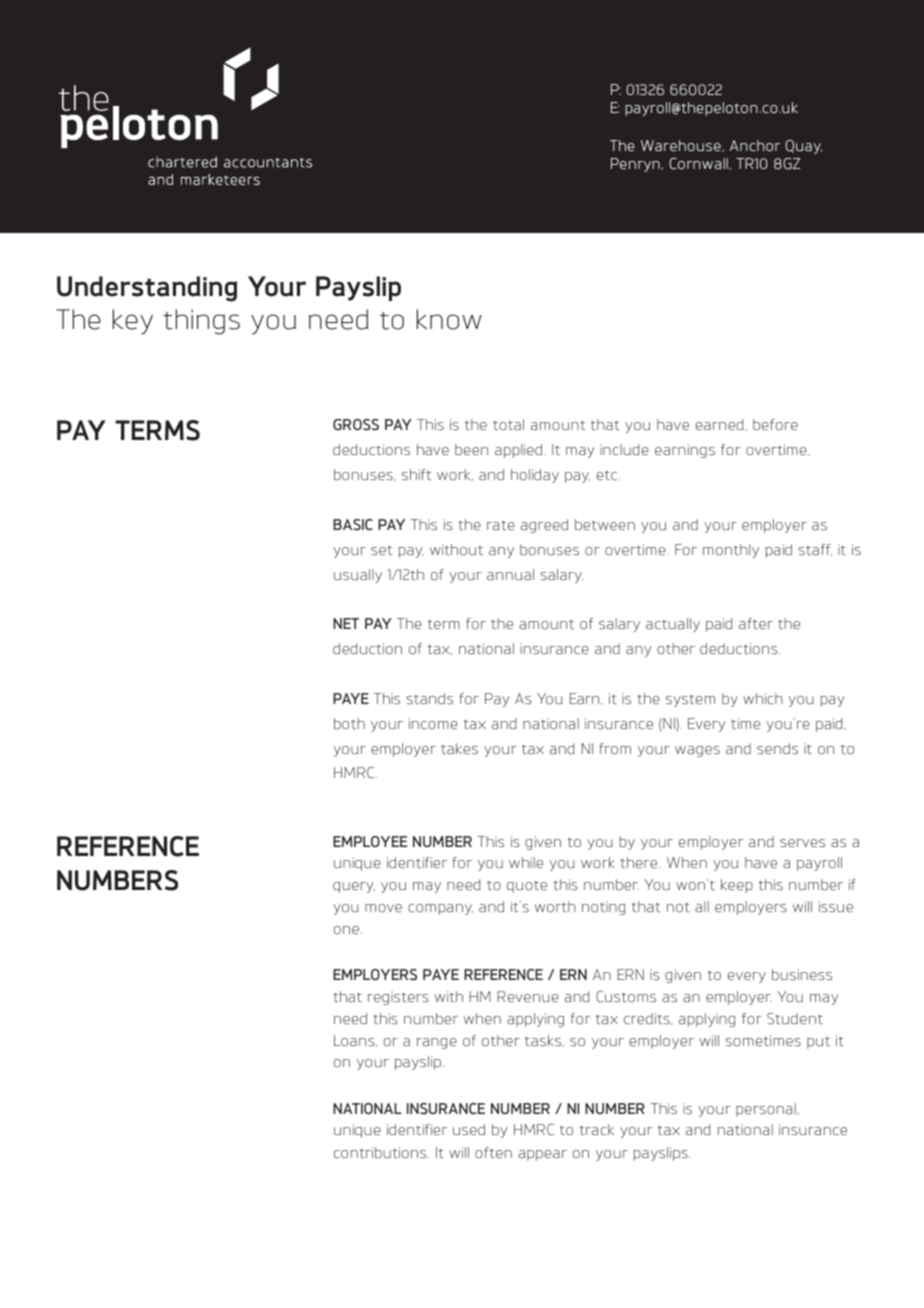 The width and height of the screenshot is (924, 1308). What do you see at coordinates (381, 1153) in the screenshot?
I see `contributions` at bounding box center [381, 1153].
